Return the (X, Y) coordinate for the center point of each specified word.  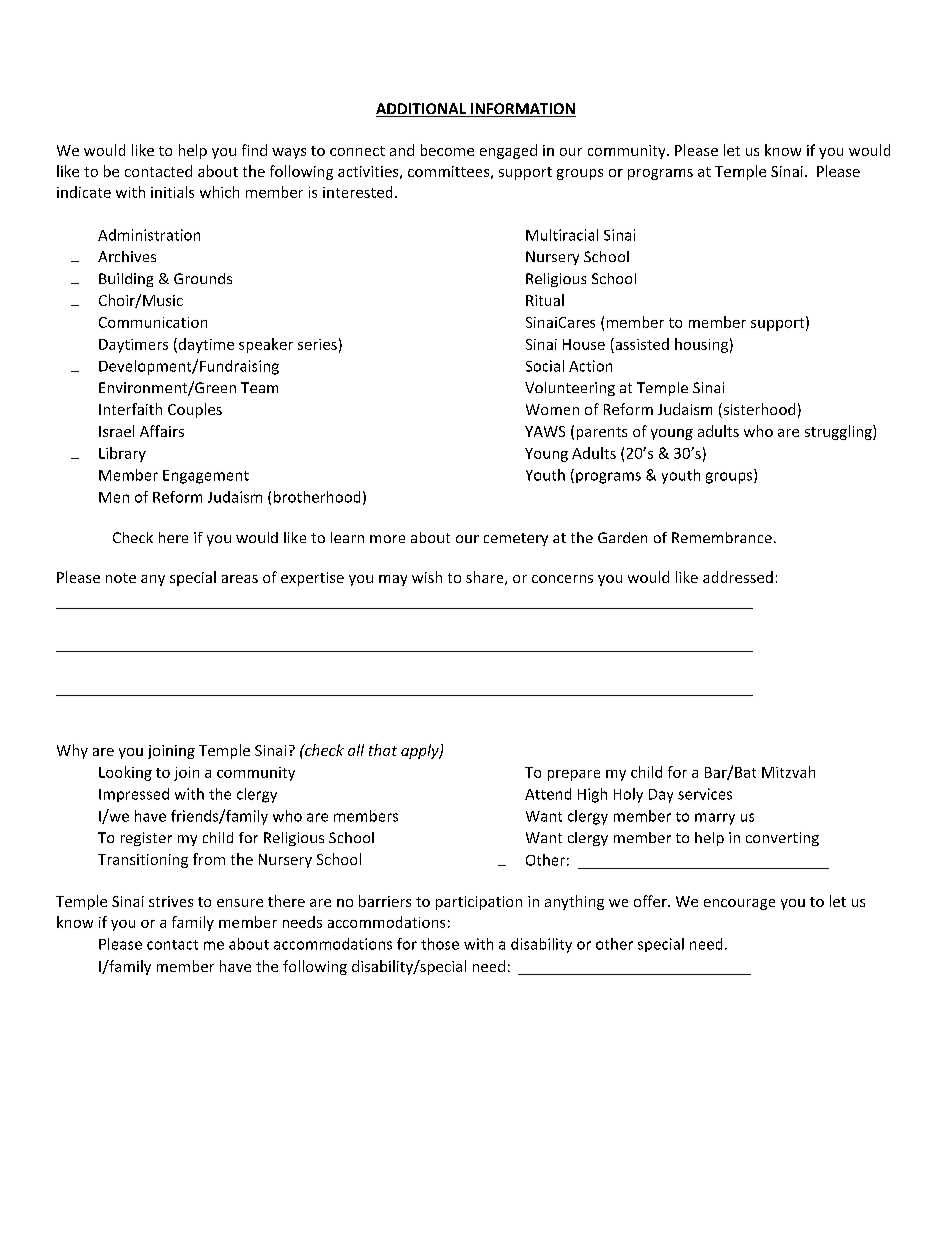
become (447, 150)
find (254, 150)
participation (479, 903)
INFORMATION (522, 110)
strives (171, 901)
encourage (739, 904)
